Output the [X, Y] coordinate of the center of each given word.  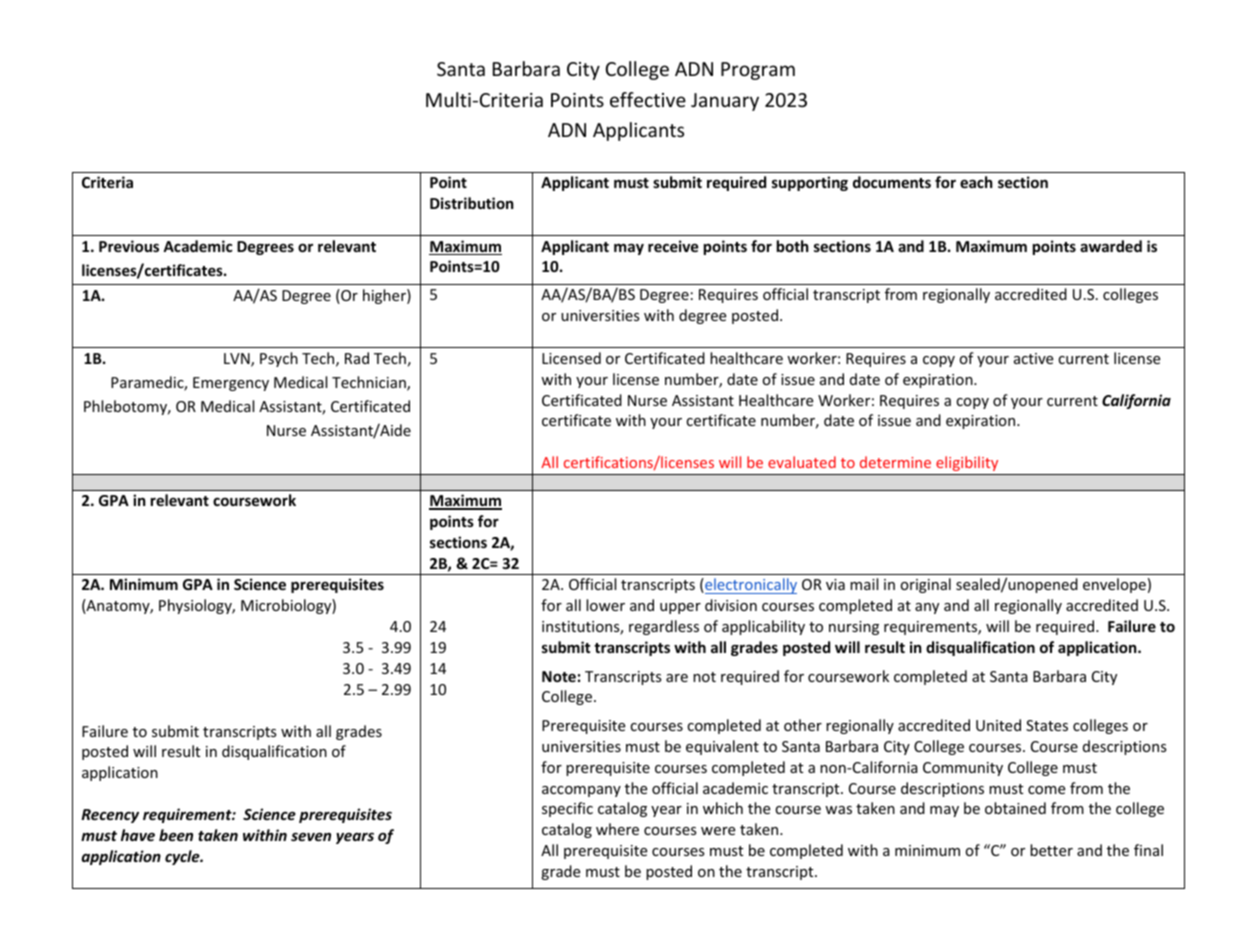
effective [648, 99]
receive [673, 246]
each [976, 182]
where [617, 829]
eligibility [967, 463]
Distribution [472, 203]
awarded [1111, 246]
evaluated [802, 462]
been [176, 835]
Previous [129, 246]
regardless [664, 627]
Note [559, 676]
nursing [854, 628]
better [1051, 850]
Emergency [231, 384]
